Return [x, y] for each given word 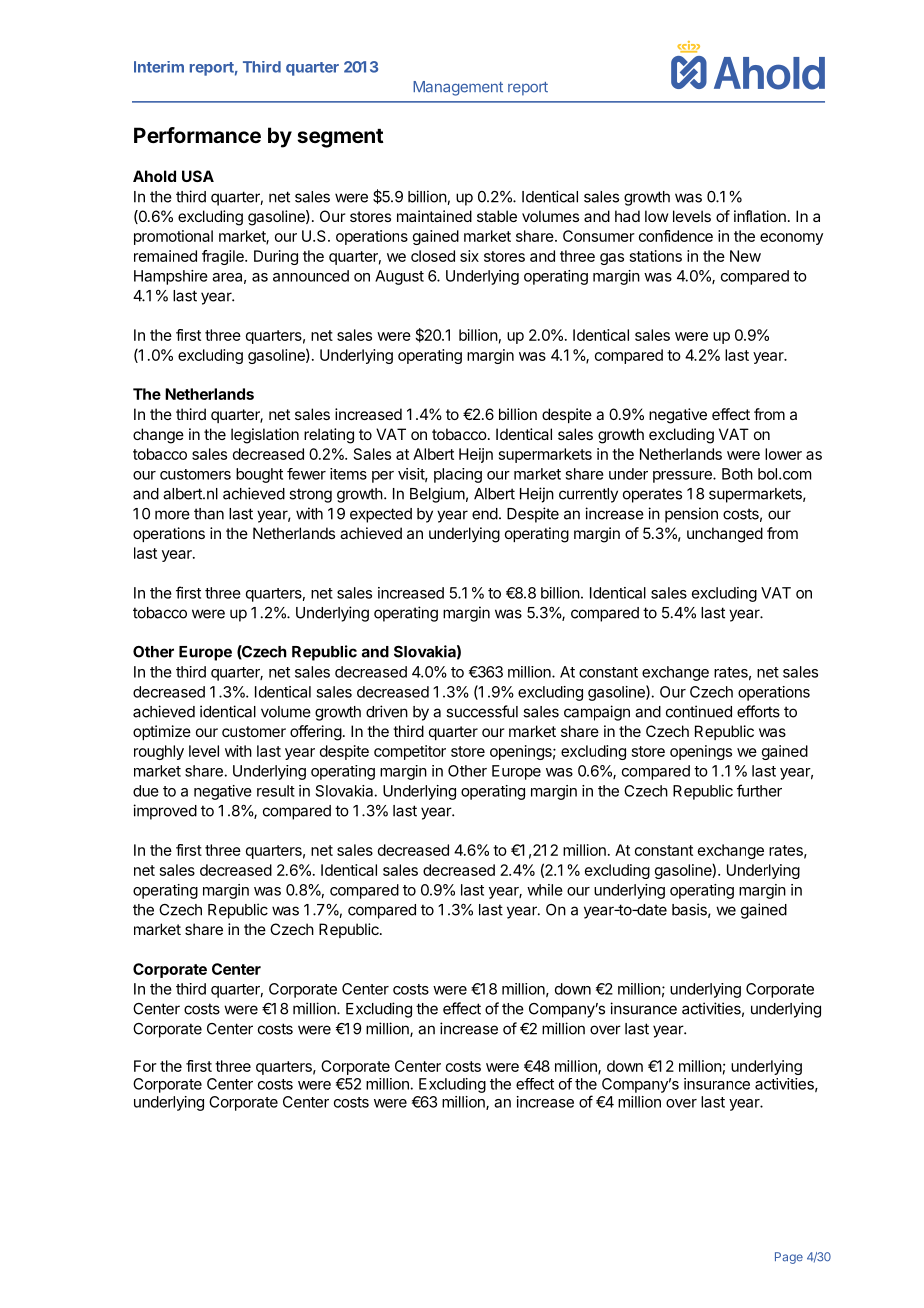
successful [482, 711]
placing [458, 475]
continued [699, 711]
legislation [265, 436]
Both [737, 474]
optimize [162, 732]
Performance [197, 135]
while [545, 890]
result [276, 791]
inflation [760, 216]
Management [458, 88]
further [759, 790]
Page [789, 1258]
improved [165, 812]
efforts [758, 711]
